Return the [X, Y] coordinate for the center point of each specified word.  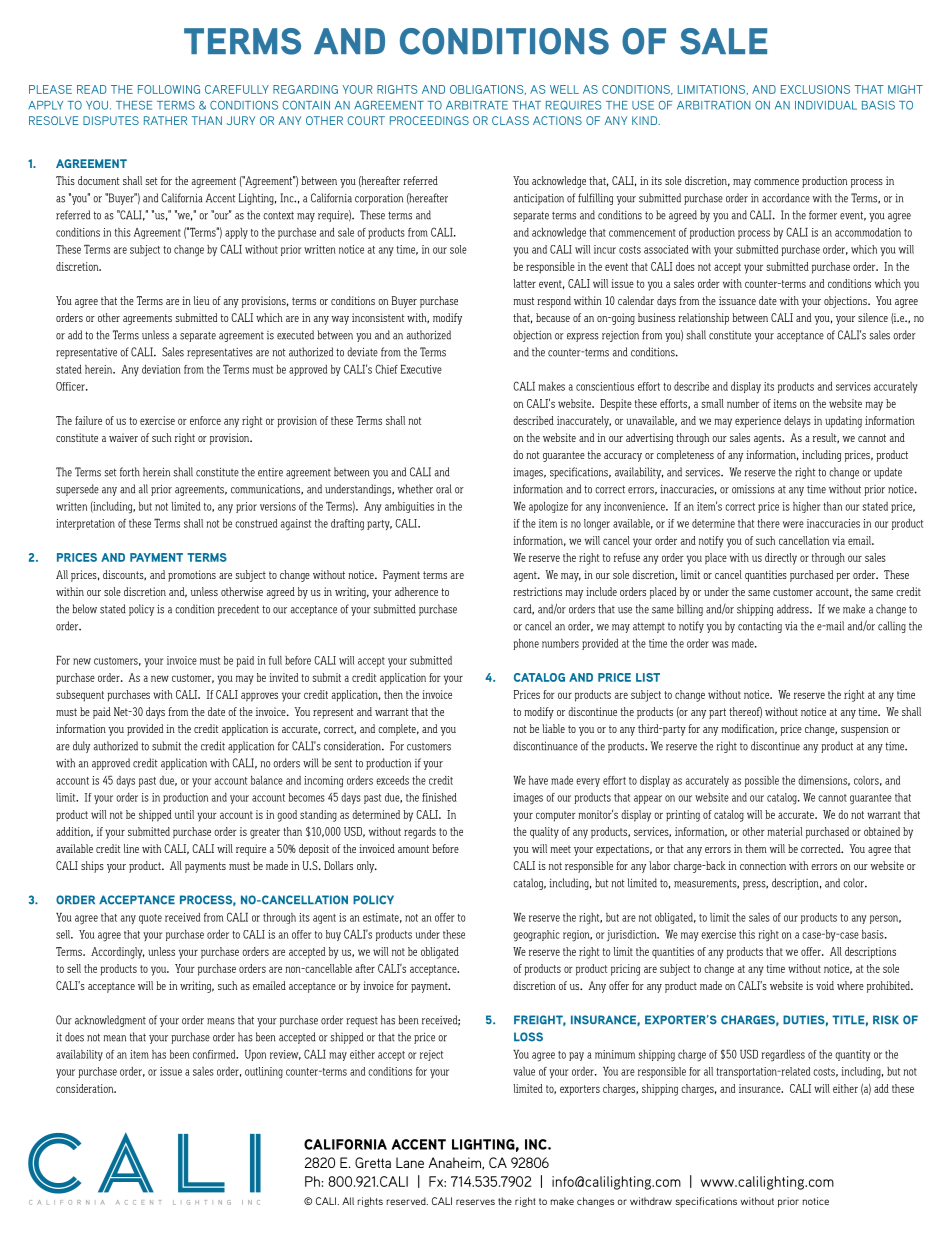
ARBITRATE [477, 105]
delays [797, 422]
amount [413, 849]
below [85, 609]
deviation [161, 369]
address [794, 609]
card [523, 609]
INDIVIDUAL [826, 105]
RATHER [165, 120]
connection [763, 865]
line [131, 848]
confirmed [215, 1054]
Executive [421, 369]
